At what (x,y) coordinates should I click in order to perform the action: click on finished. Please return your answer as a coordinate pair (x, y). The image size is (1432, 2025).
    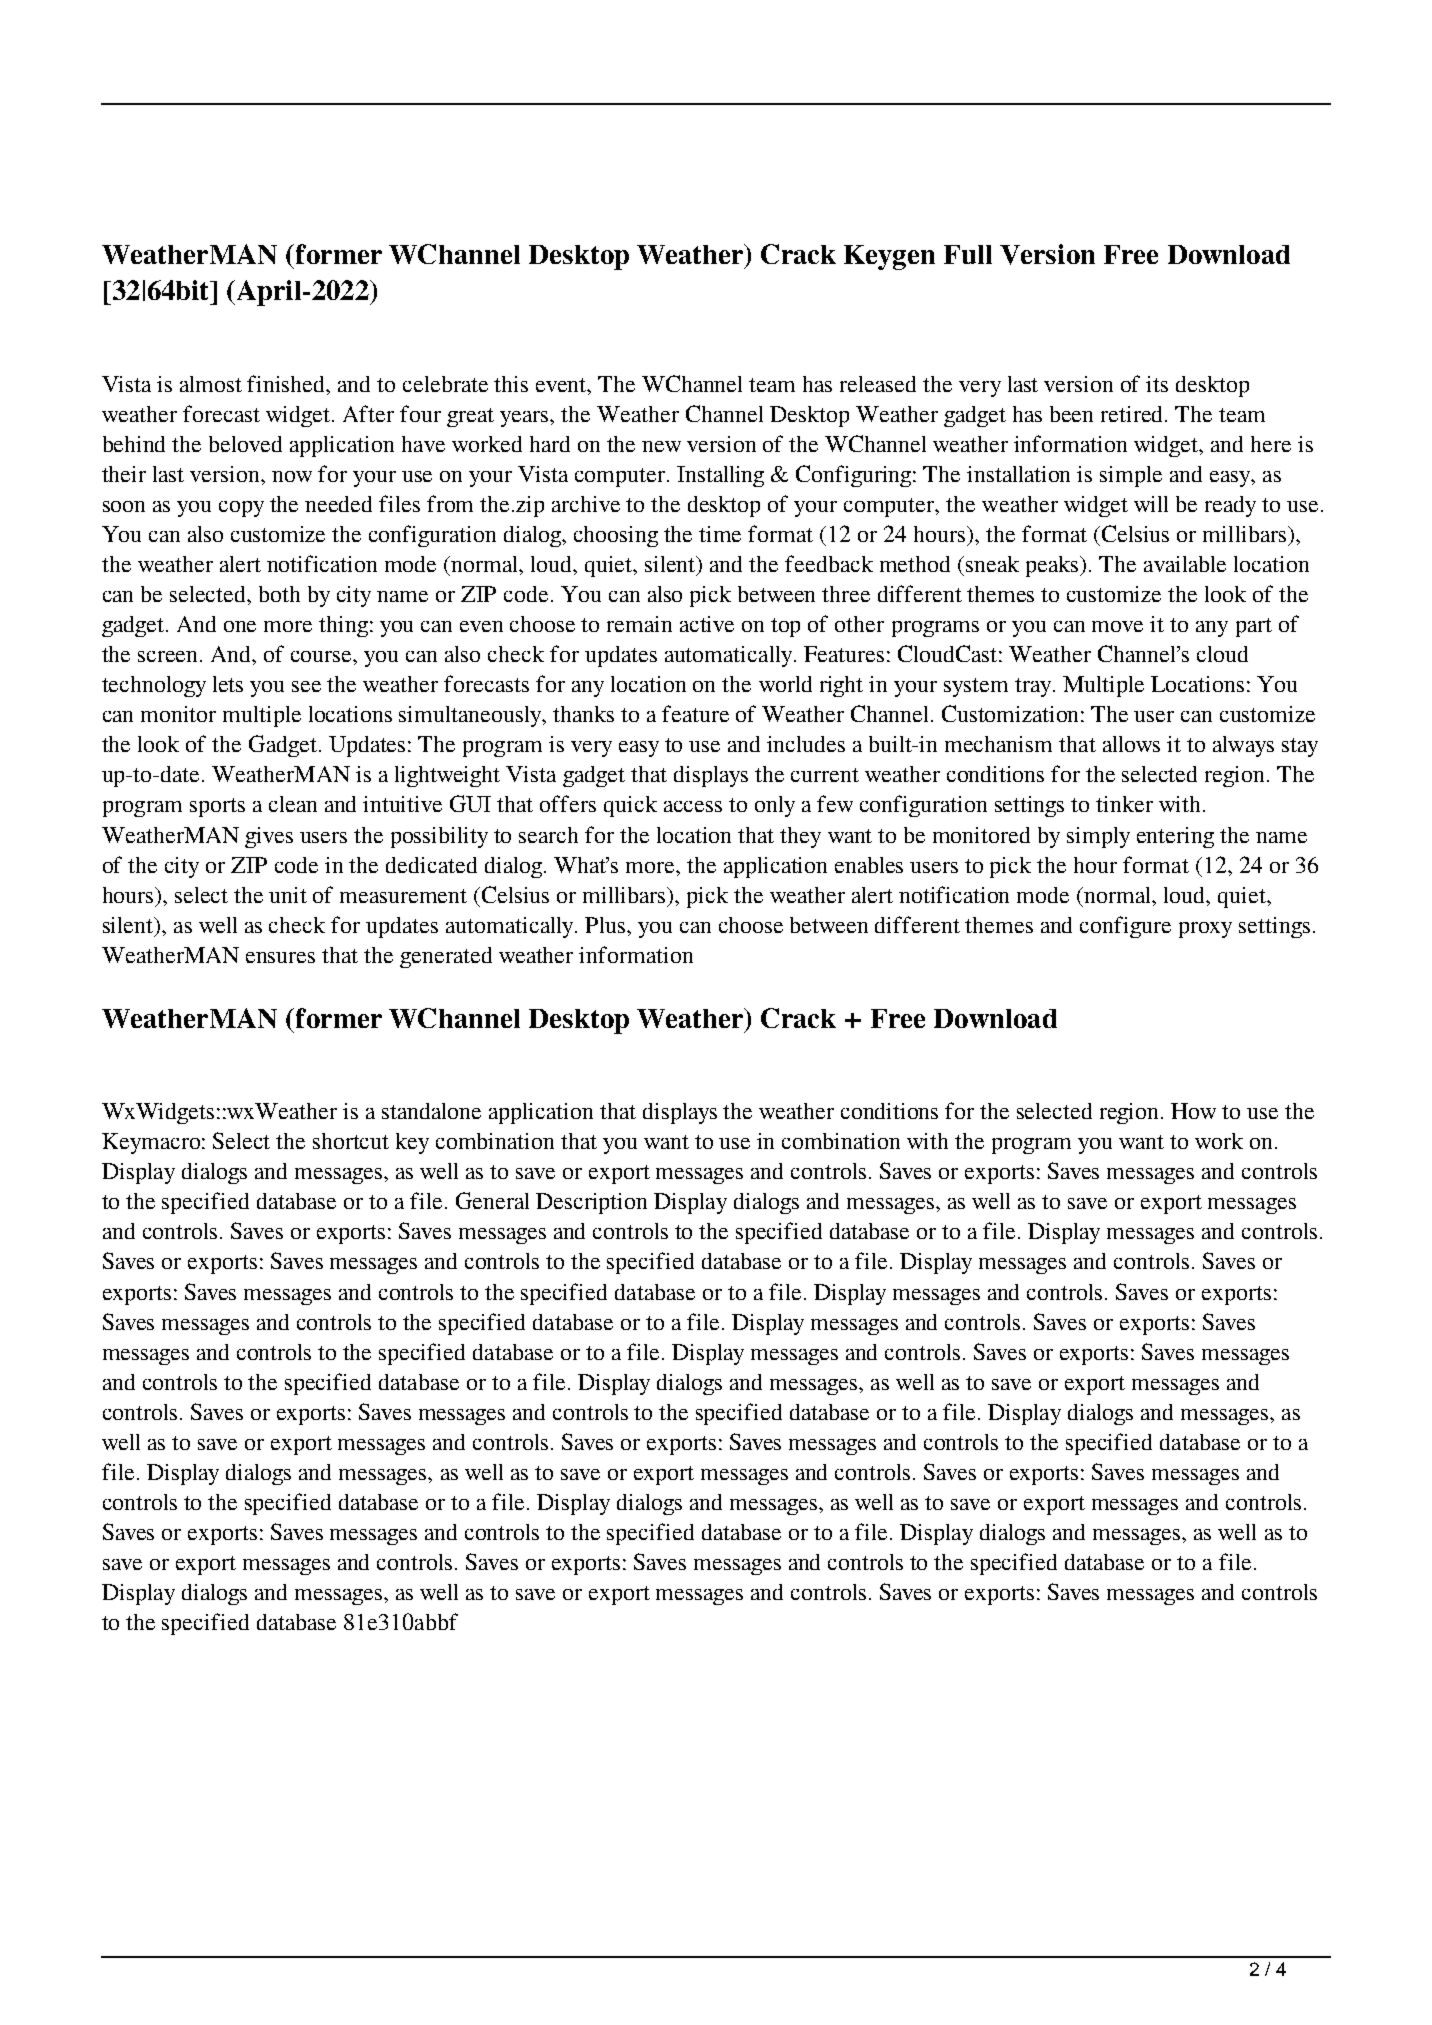
    Looking at the image, I should click on (287, 383).
